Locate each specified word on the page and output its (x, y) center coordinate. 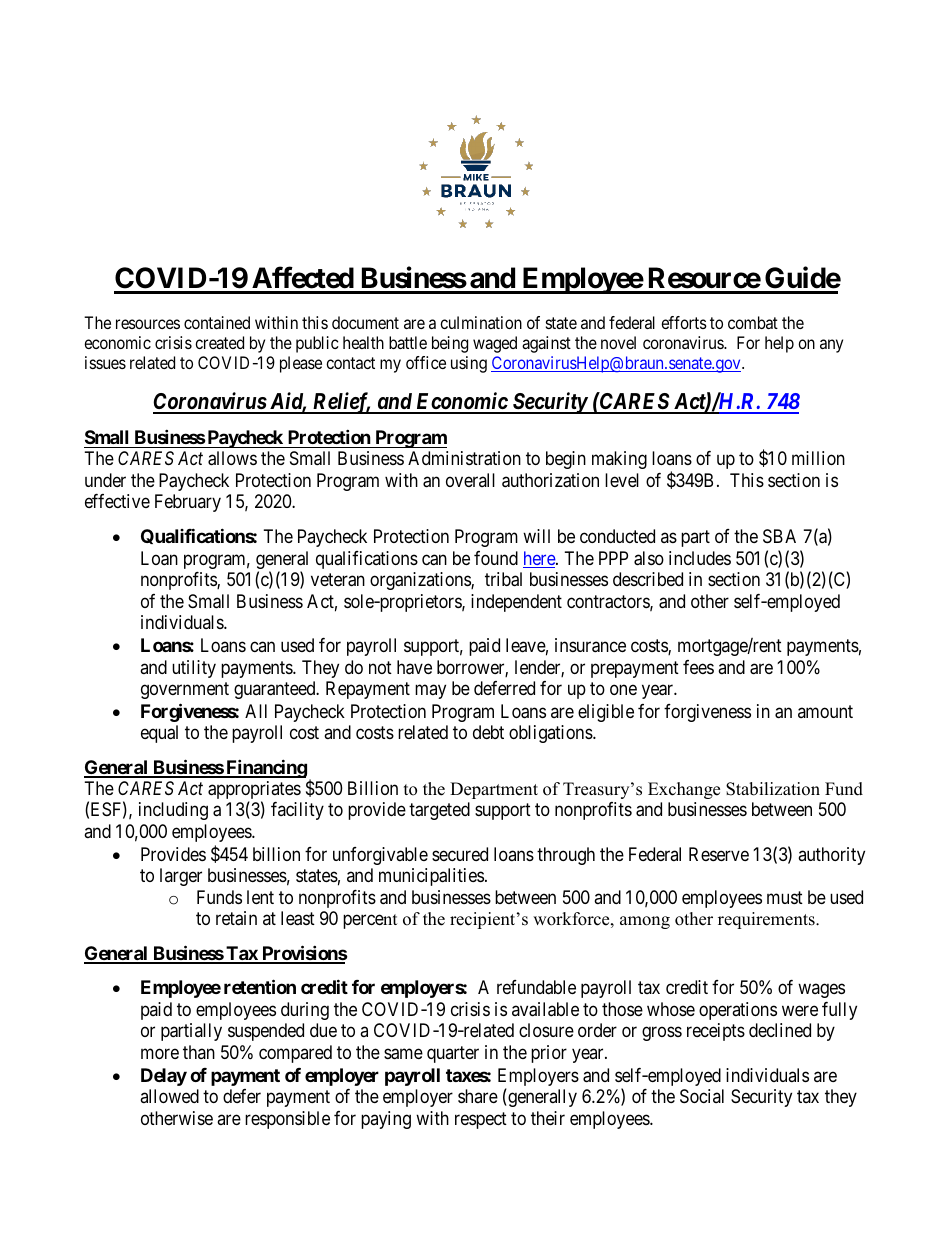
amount (825, 711)
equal (159, 734)
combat (753, 322)
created (219, 342)
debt (488, 732)
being (450, 344)
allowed (169, 1096)
